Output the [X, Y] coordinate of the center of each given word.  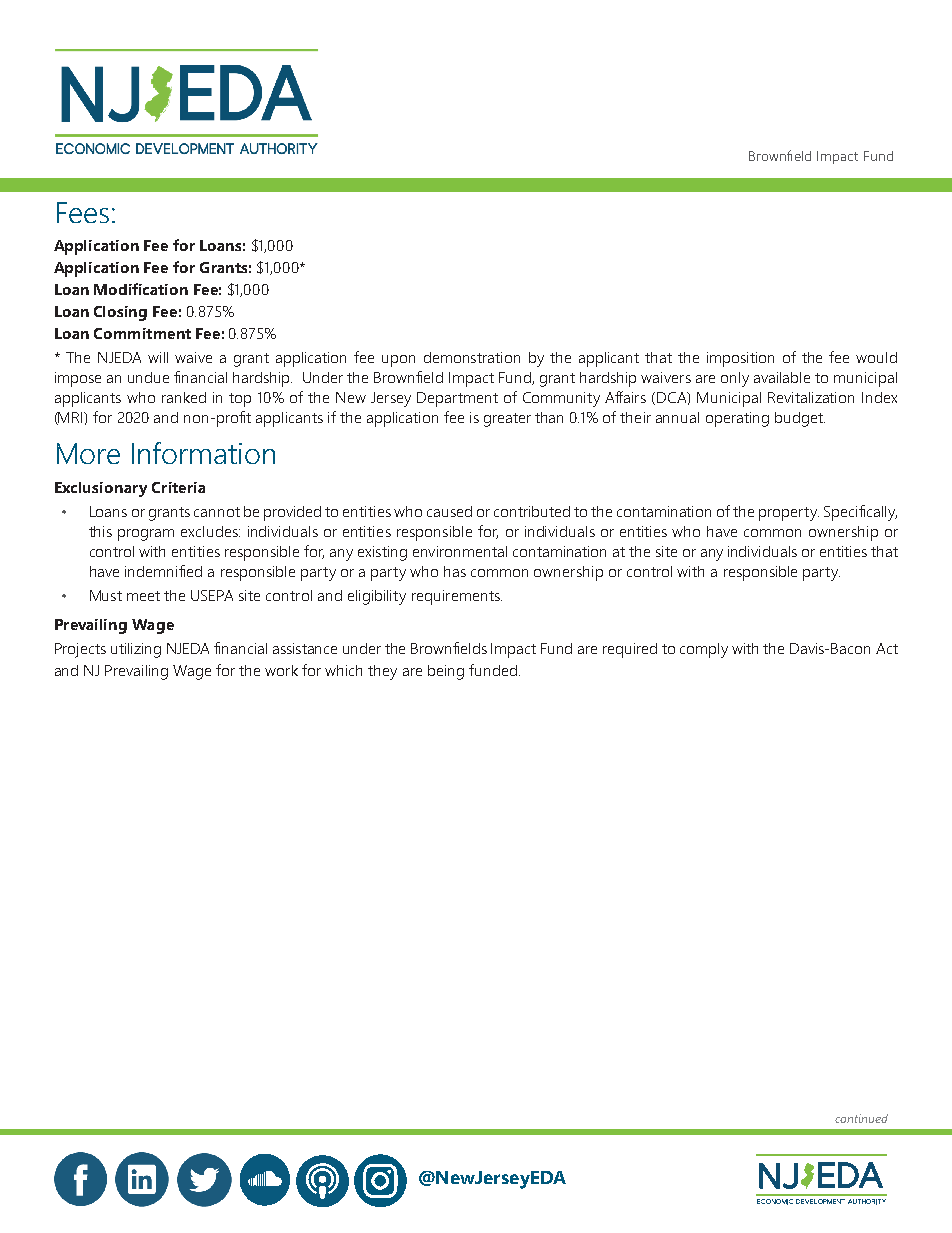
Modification [141, 289]
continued [861, 1118]
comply [704, 650]
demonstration [472, 357]
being [446, 672]
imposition [740, 359]
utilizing [136, 650]
